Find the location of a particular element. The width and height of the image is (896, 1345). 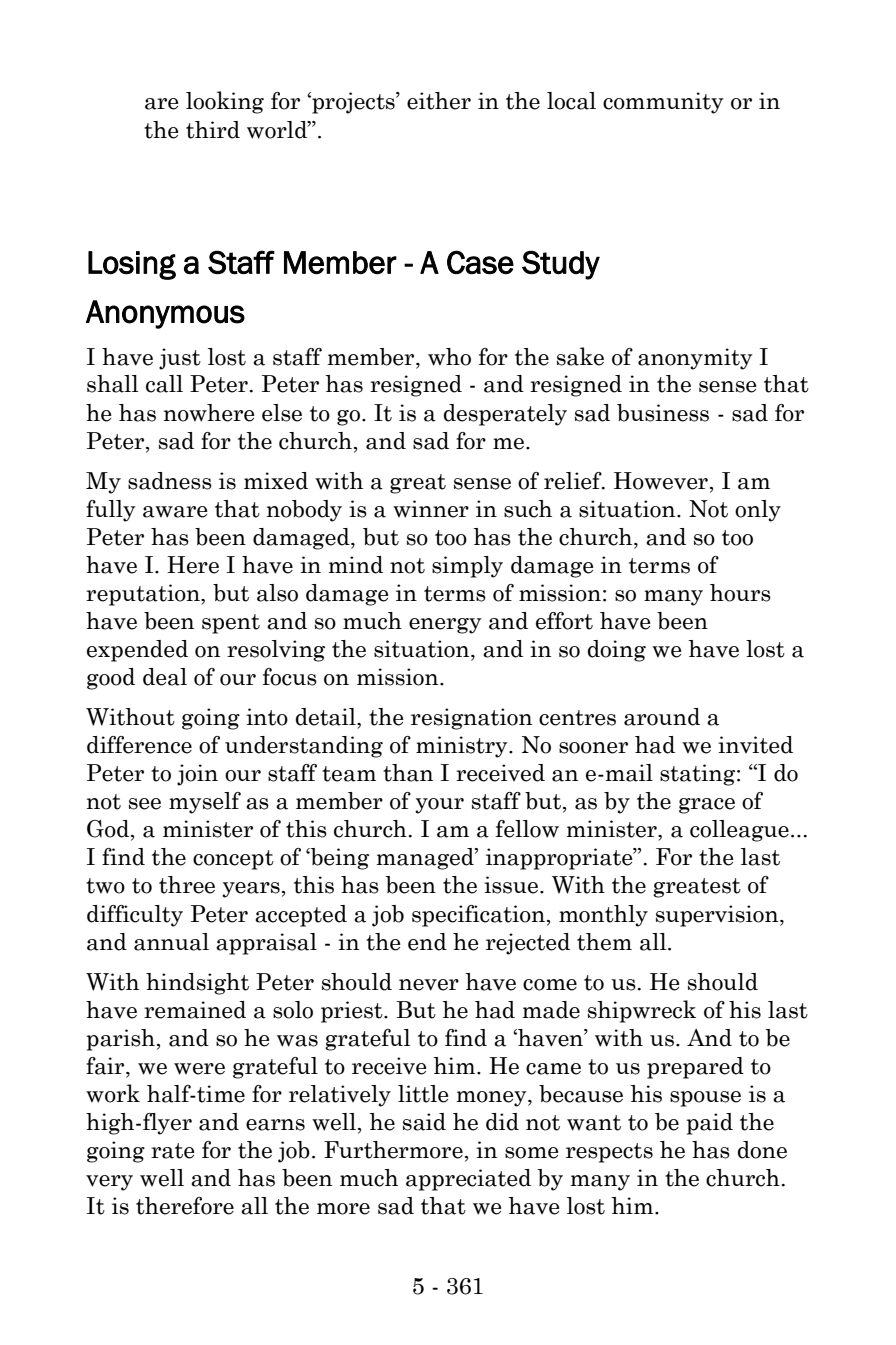

earns is located at coordinates (275, 1125).
